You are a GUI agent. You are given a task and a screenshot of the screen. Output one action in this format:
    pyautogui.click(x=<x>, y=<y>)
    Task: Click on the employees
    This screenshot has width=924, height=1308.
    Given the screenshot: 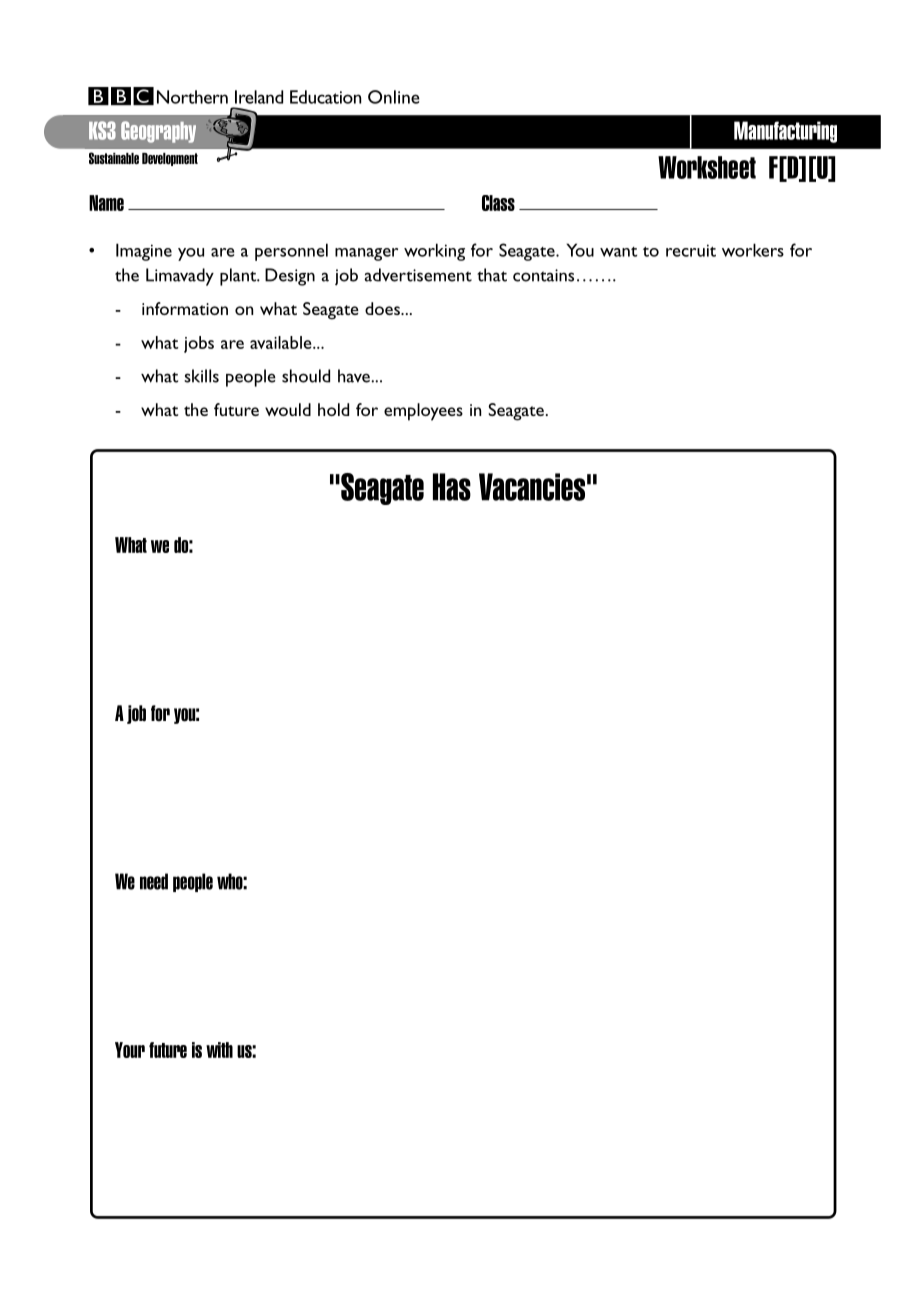 What is the action you would take?
    pyautogui.click(x=423, y=412)
